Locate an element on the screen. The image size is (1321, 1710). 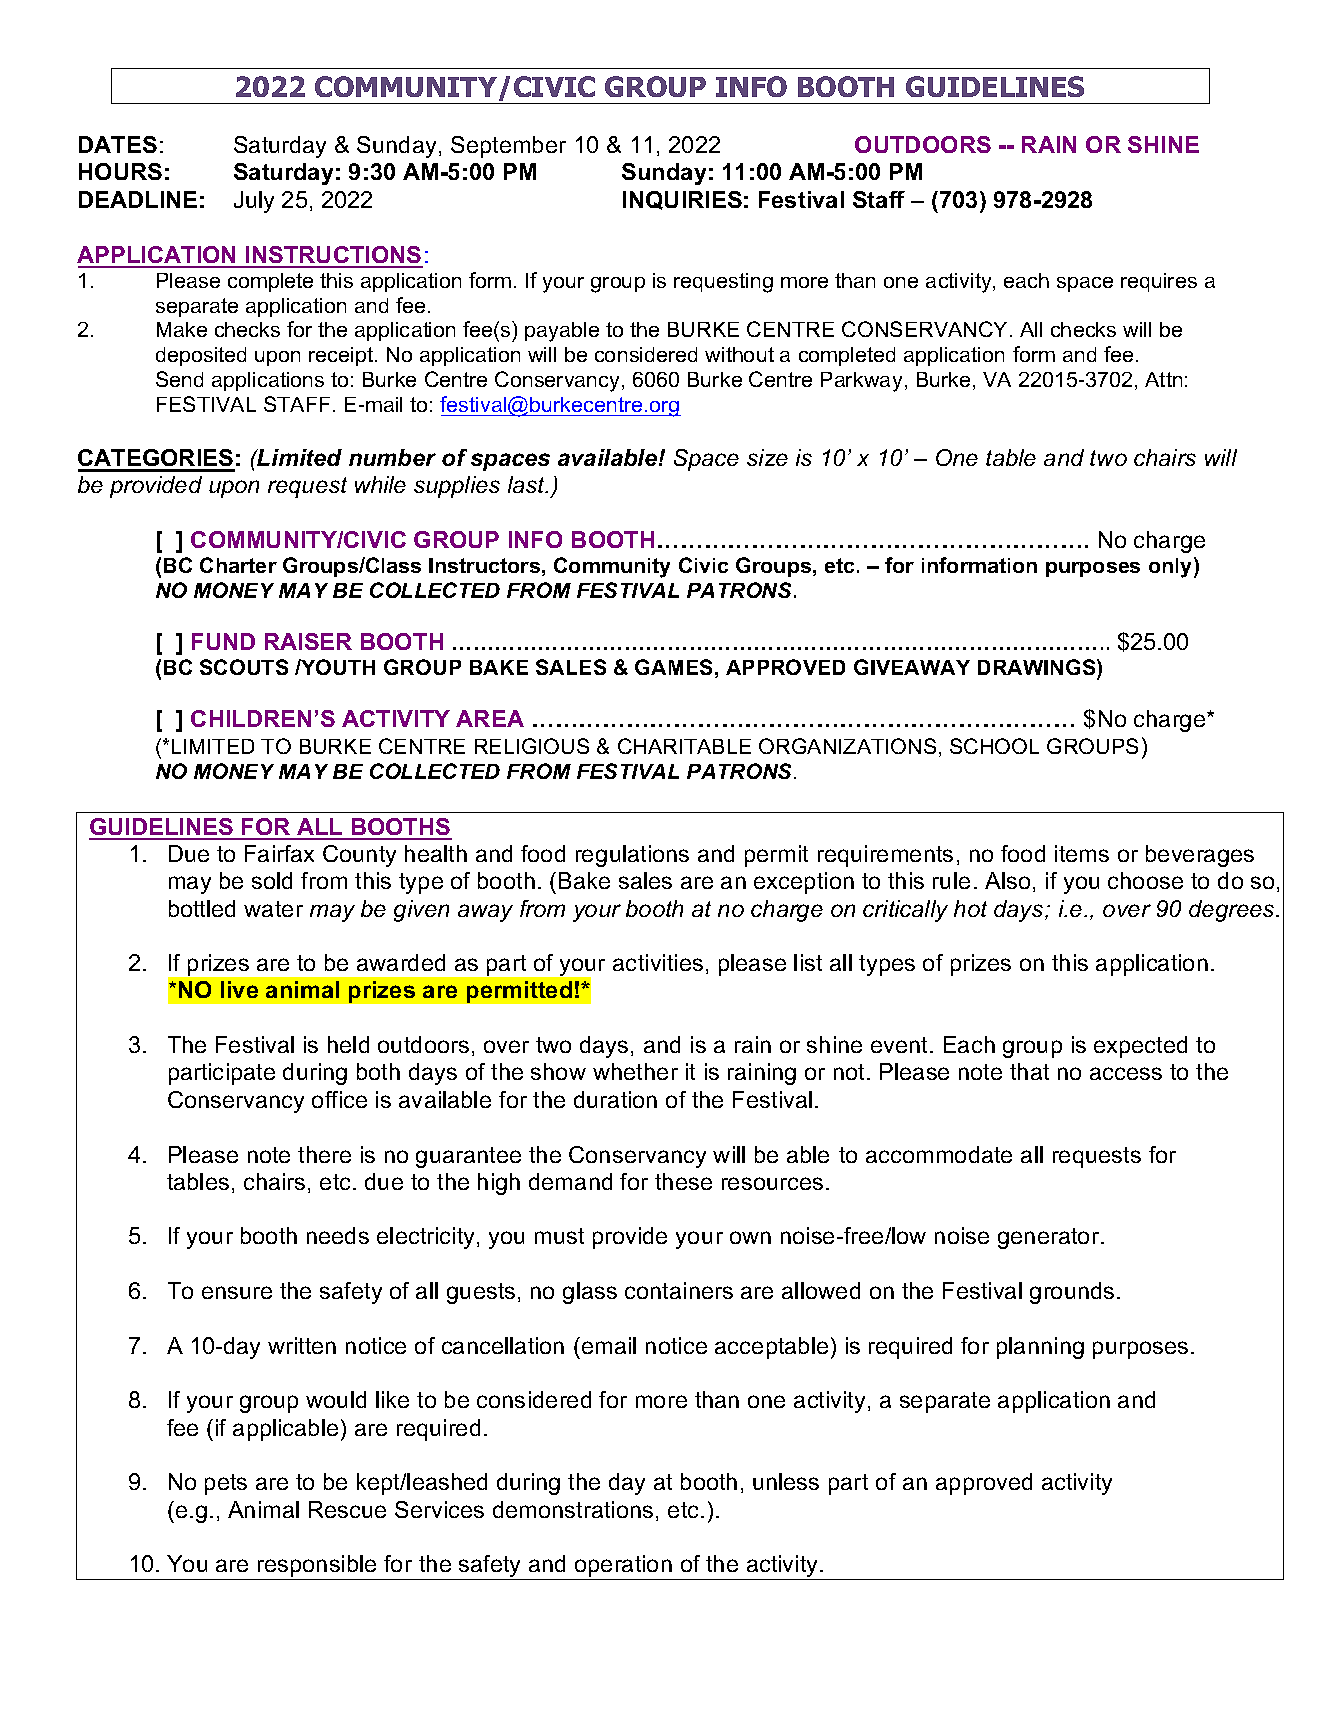
July is located at coordinates (254, 202).
